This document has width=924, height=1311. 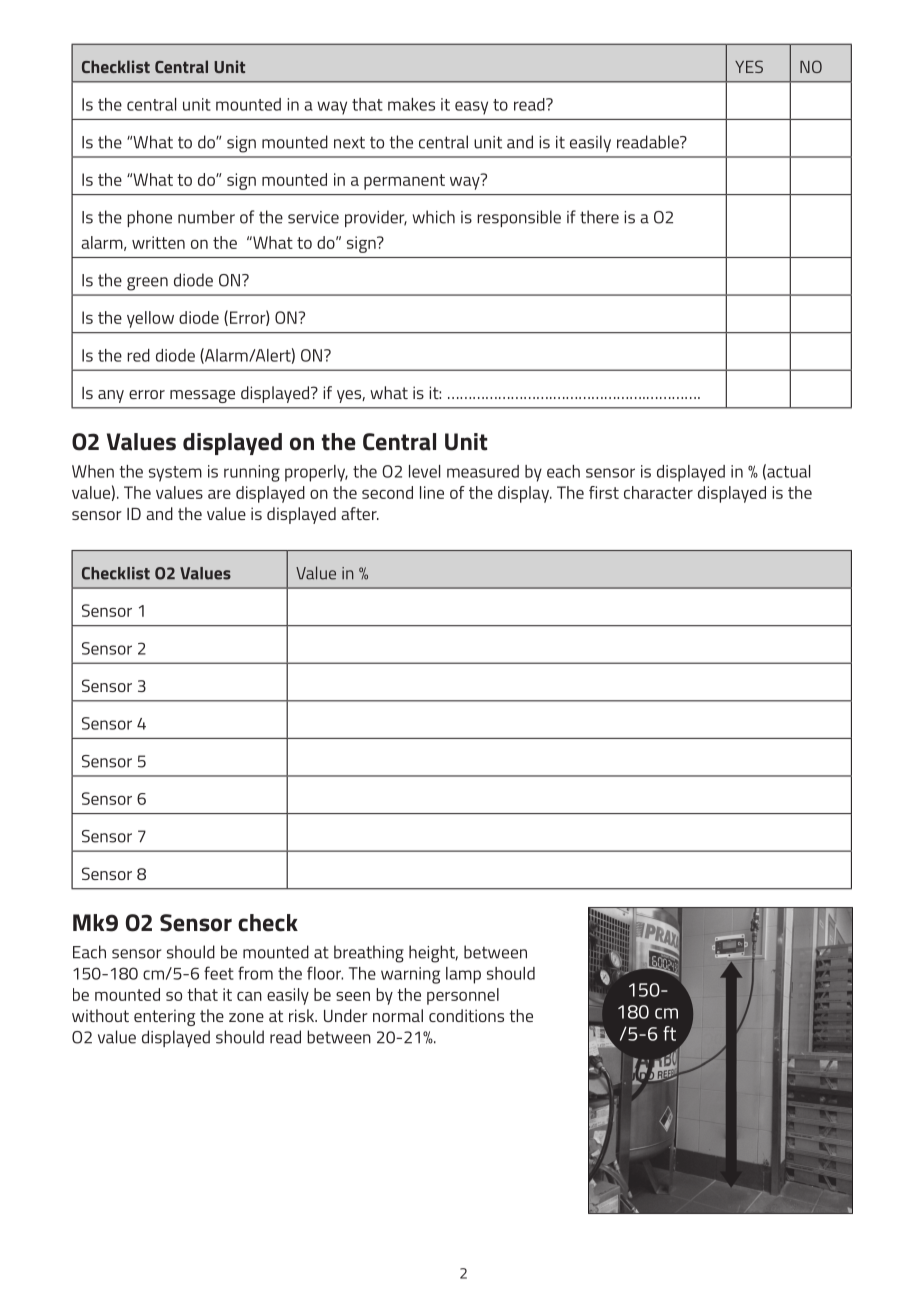 I want to click on there, so click(x=599, y=217).
